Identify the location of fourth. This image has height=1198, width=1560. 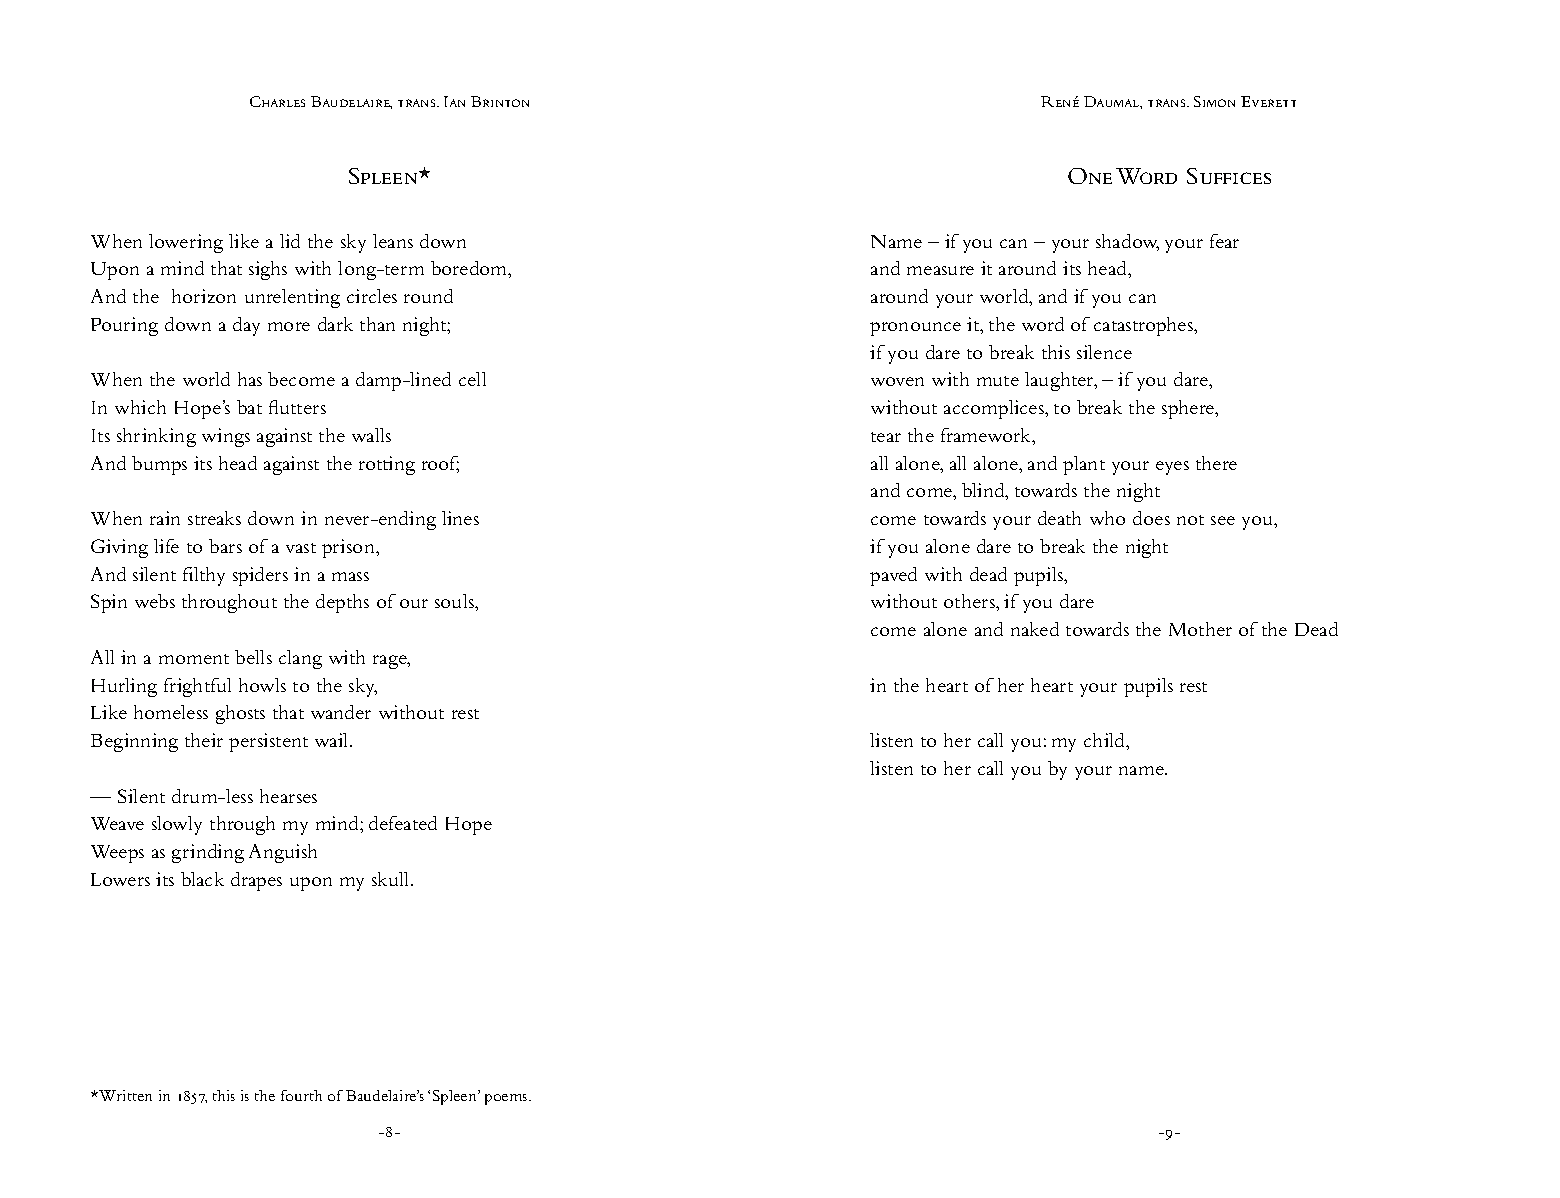
(301, 1095).
